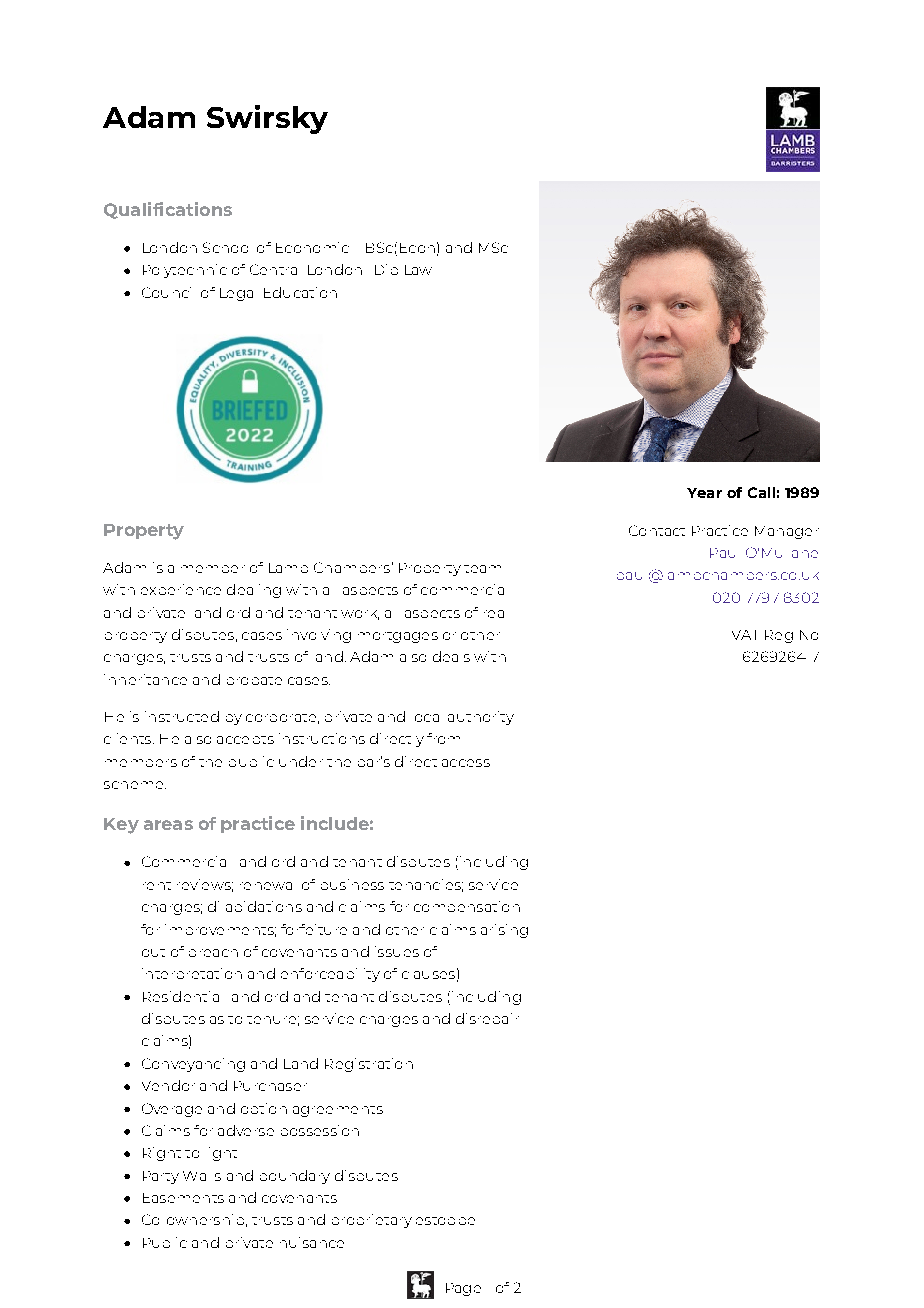 Image resolution: width=924 pixels, height=1308 pixels. Describe the element at coordinates (183, 1198) in the image. I see `Easements` at that location.
